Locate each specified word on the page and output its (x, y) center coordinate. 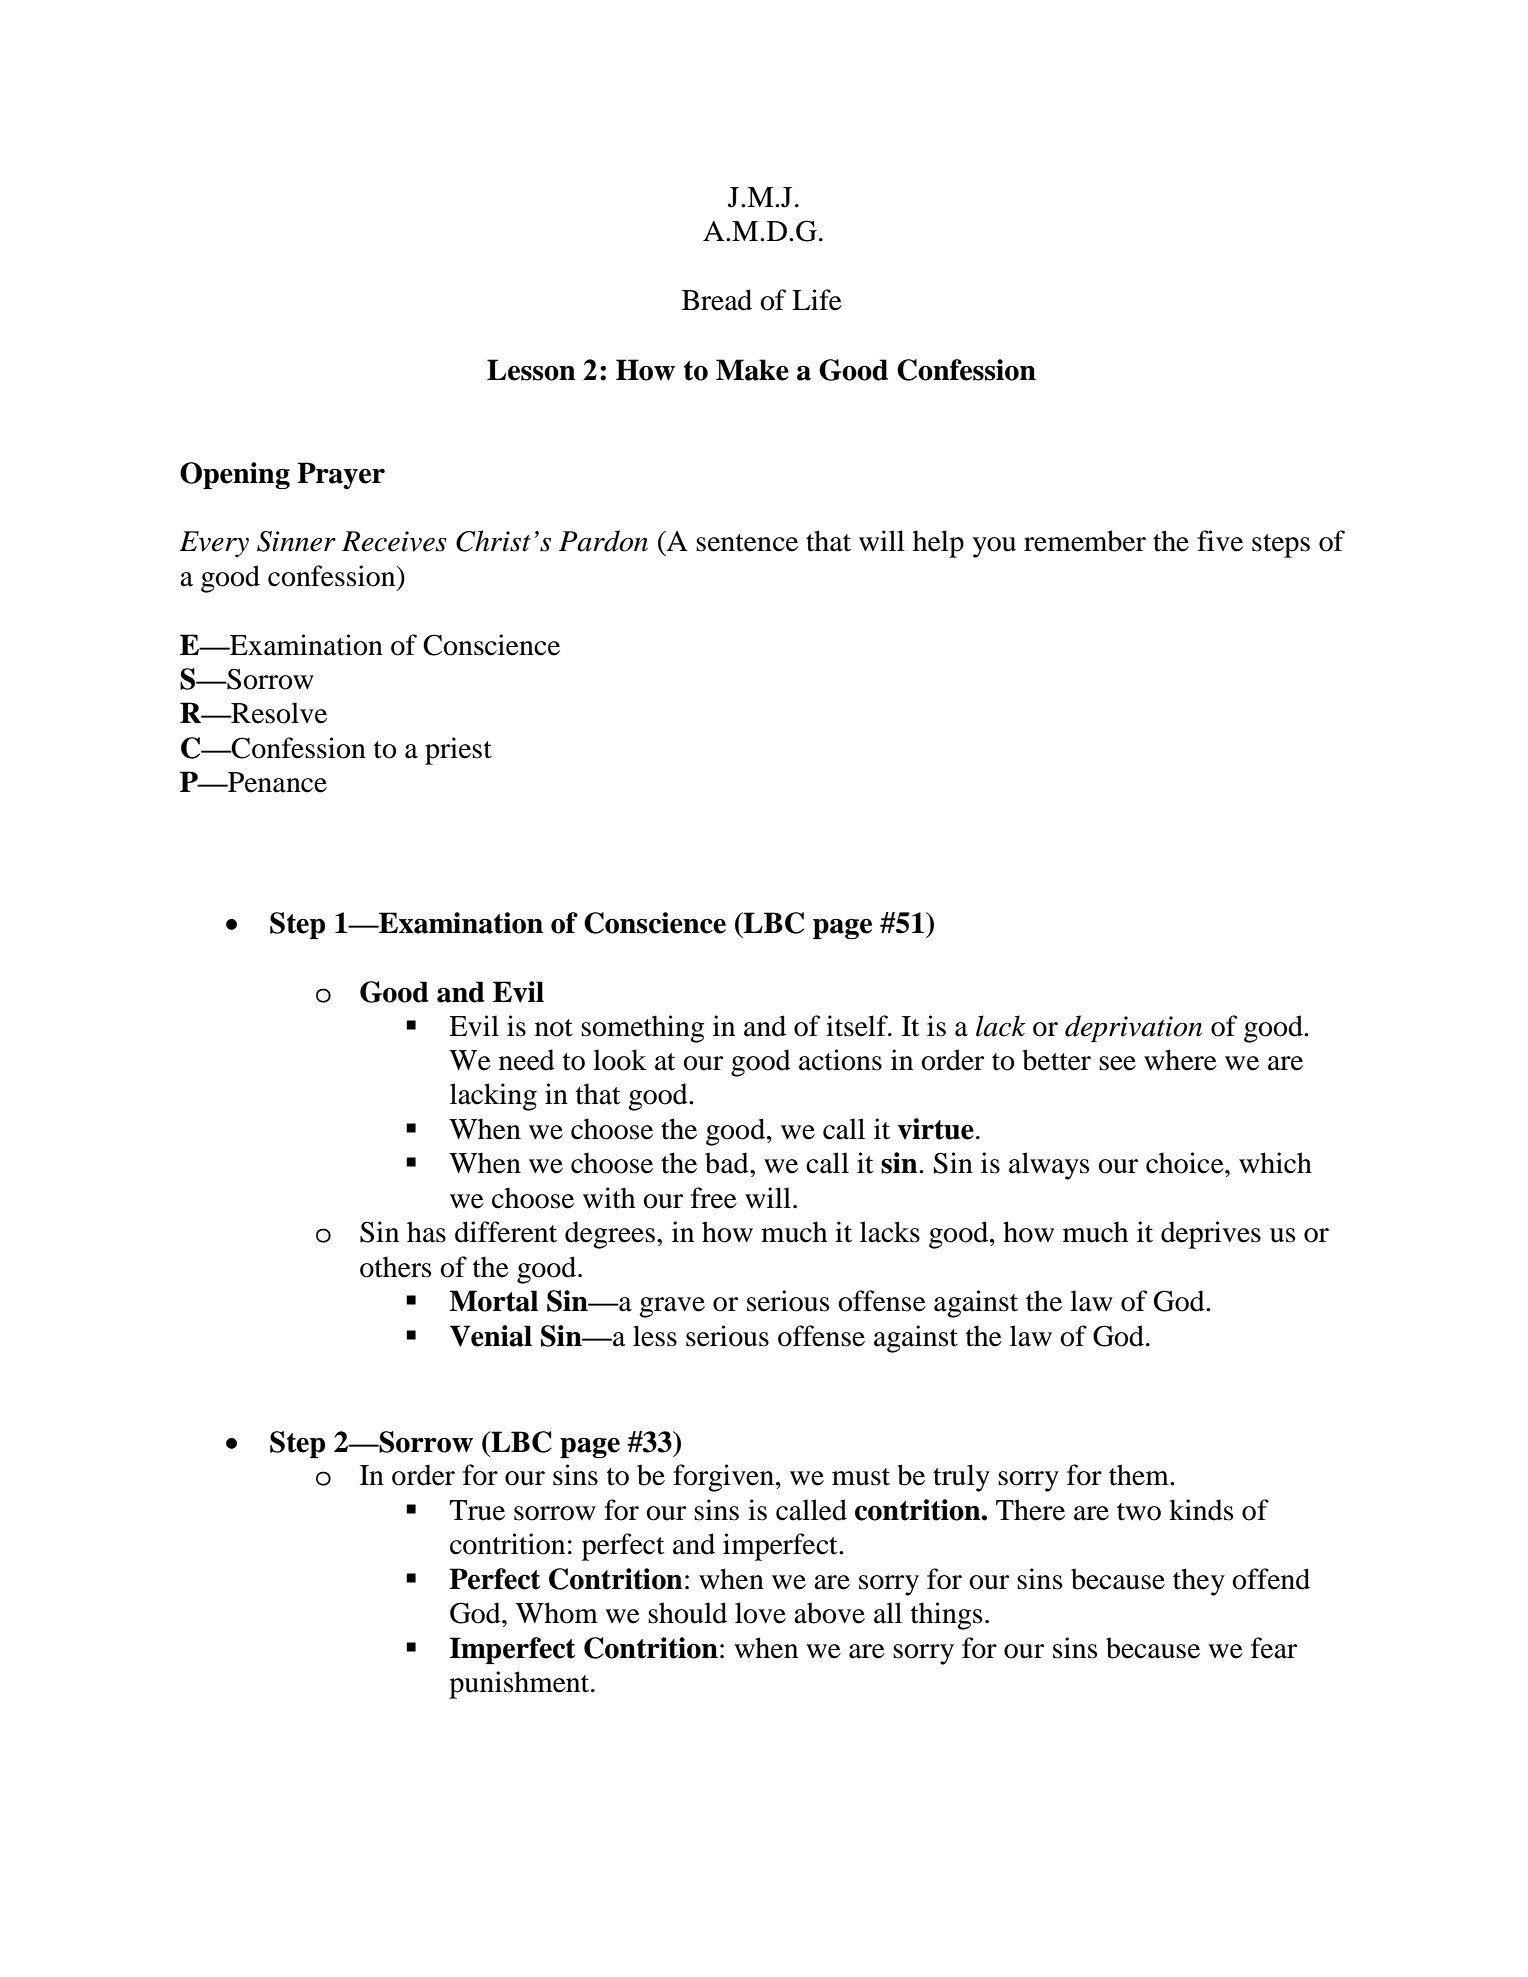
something (642, 1029)
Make (752, 370)
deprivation (1133, 1028)
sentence (747, 543)
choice (1186, 1163)
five (1220, 541)
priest (458, 751)
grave (672, 1307)
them (1140, 1475)
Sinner (296, 541)
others (395, 1267)
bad (728, 1163)
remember (1085, 541)
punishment (520, 1685)
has (426, 1232)
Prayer (341, 475)
